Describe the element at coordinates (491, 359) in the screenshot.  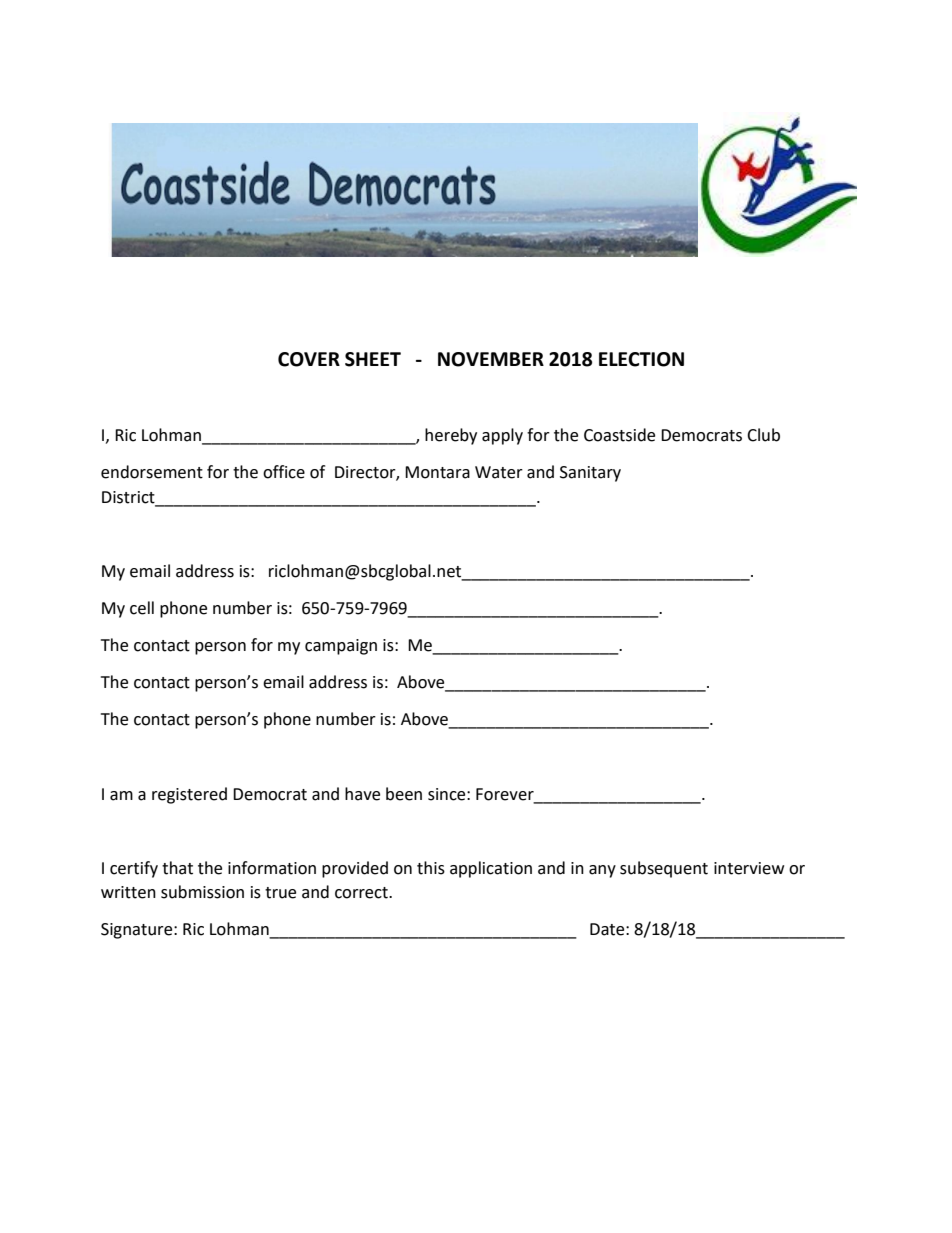
I see `NOVEMBER` at that location.
